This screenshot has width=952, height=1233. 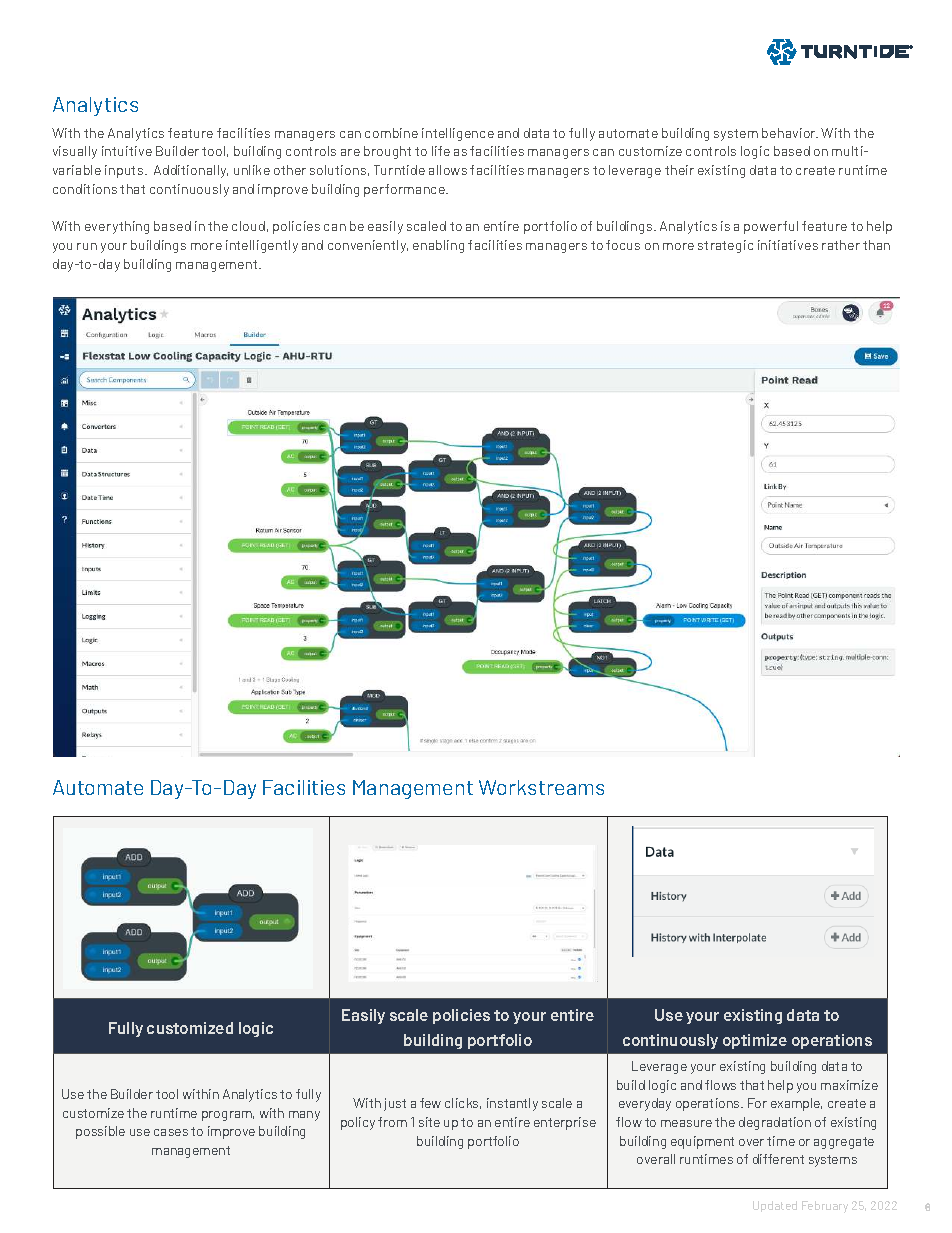 I want to click on Additionally, so click(x=191, y=171).
